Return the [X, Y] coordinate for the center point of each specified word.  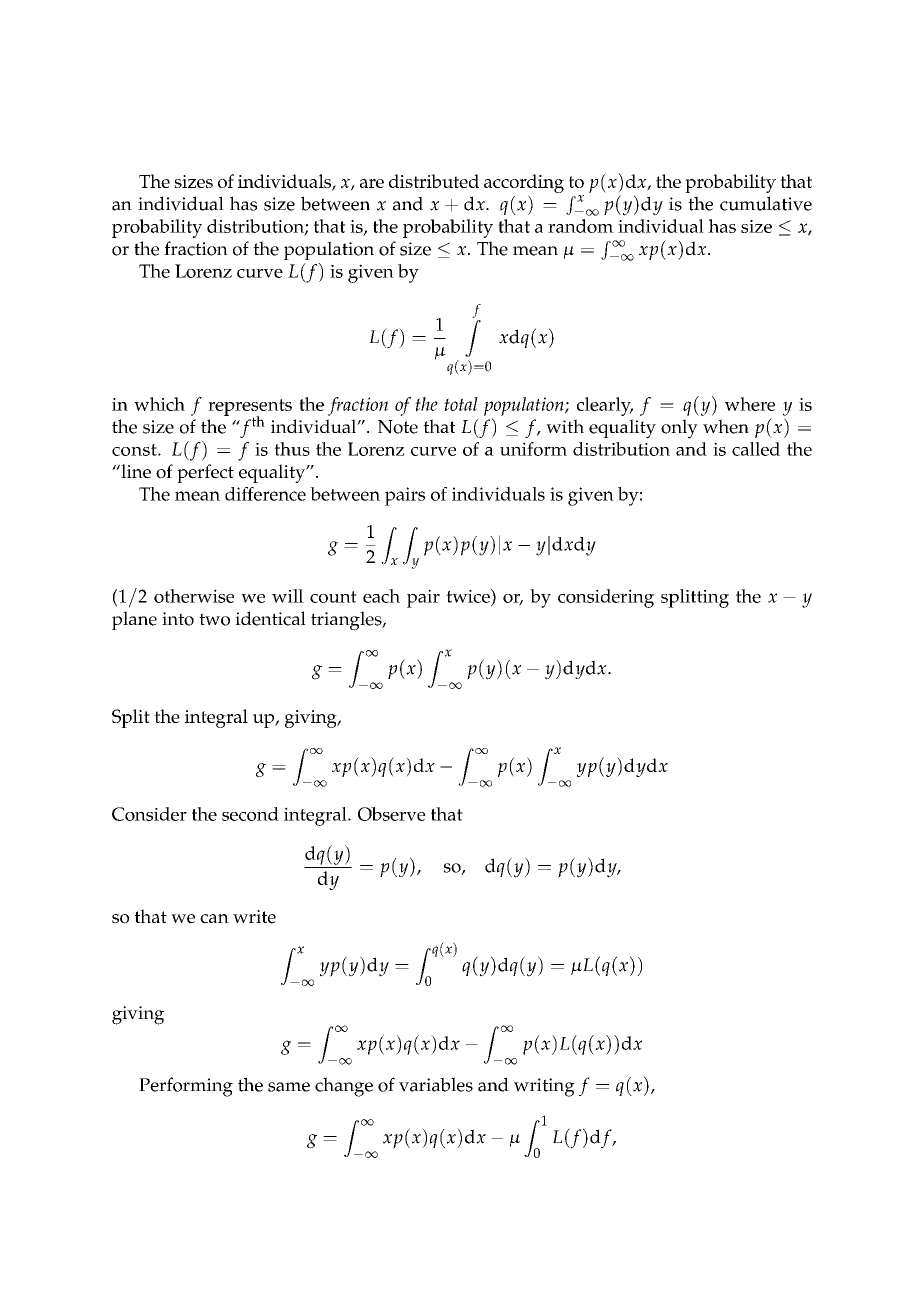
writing [544, 1087]
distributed [434, 181]
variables [436, 1084]
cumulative [766, 203]
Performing [186, 1087]
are [372, 183]
